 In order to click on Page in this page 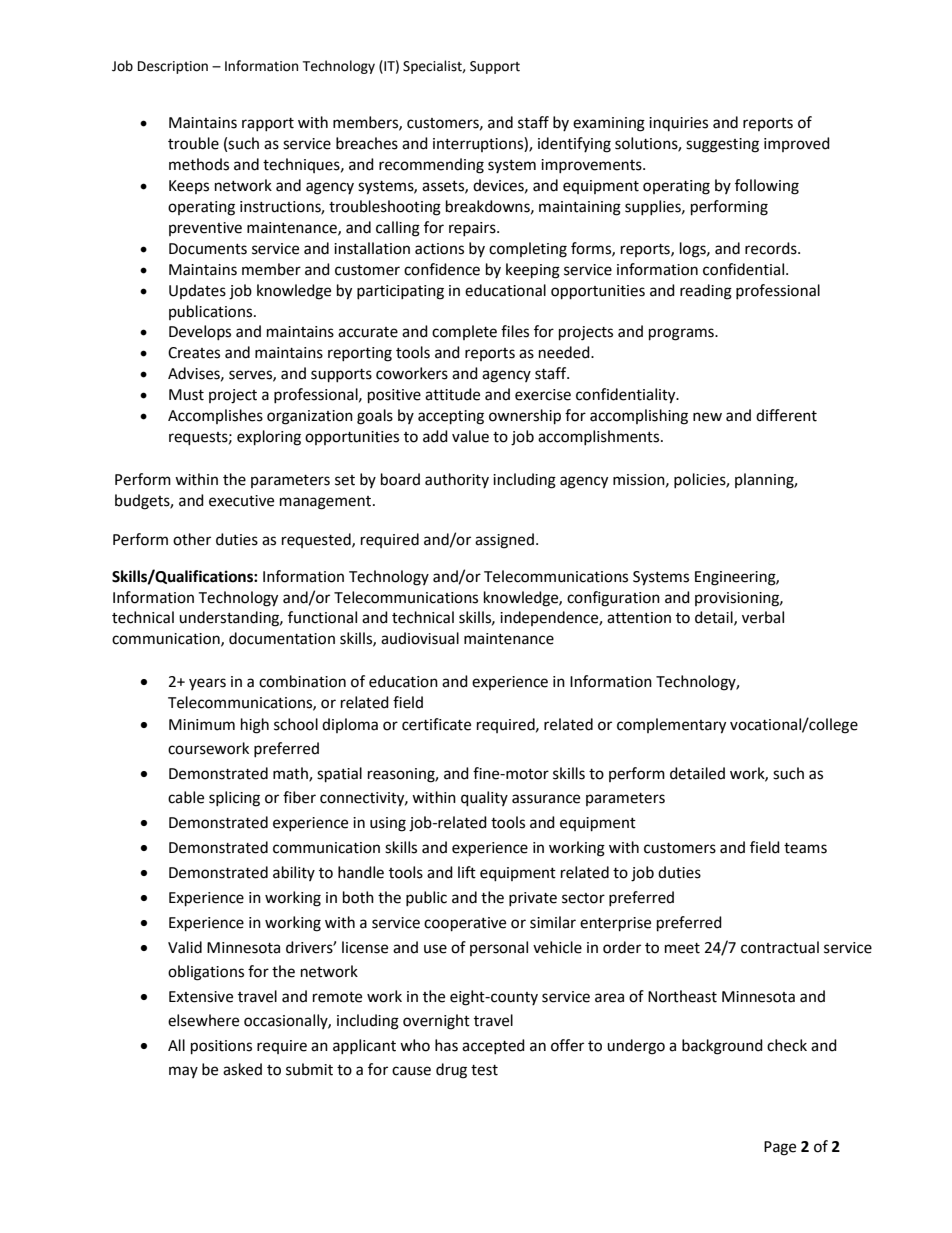, I will do `click(780, 1148)`.
